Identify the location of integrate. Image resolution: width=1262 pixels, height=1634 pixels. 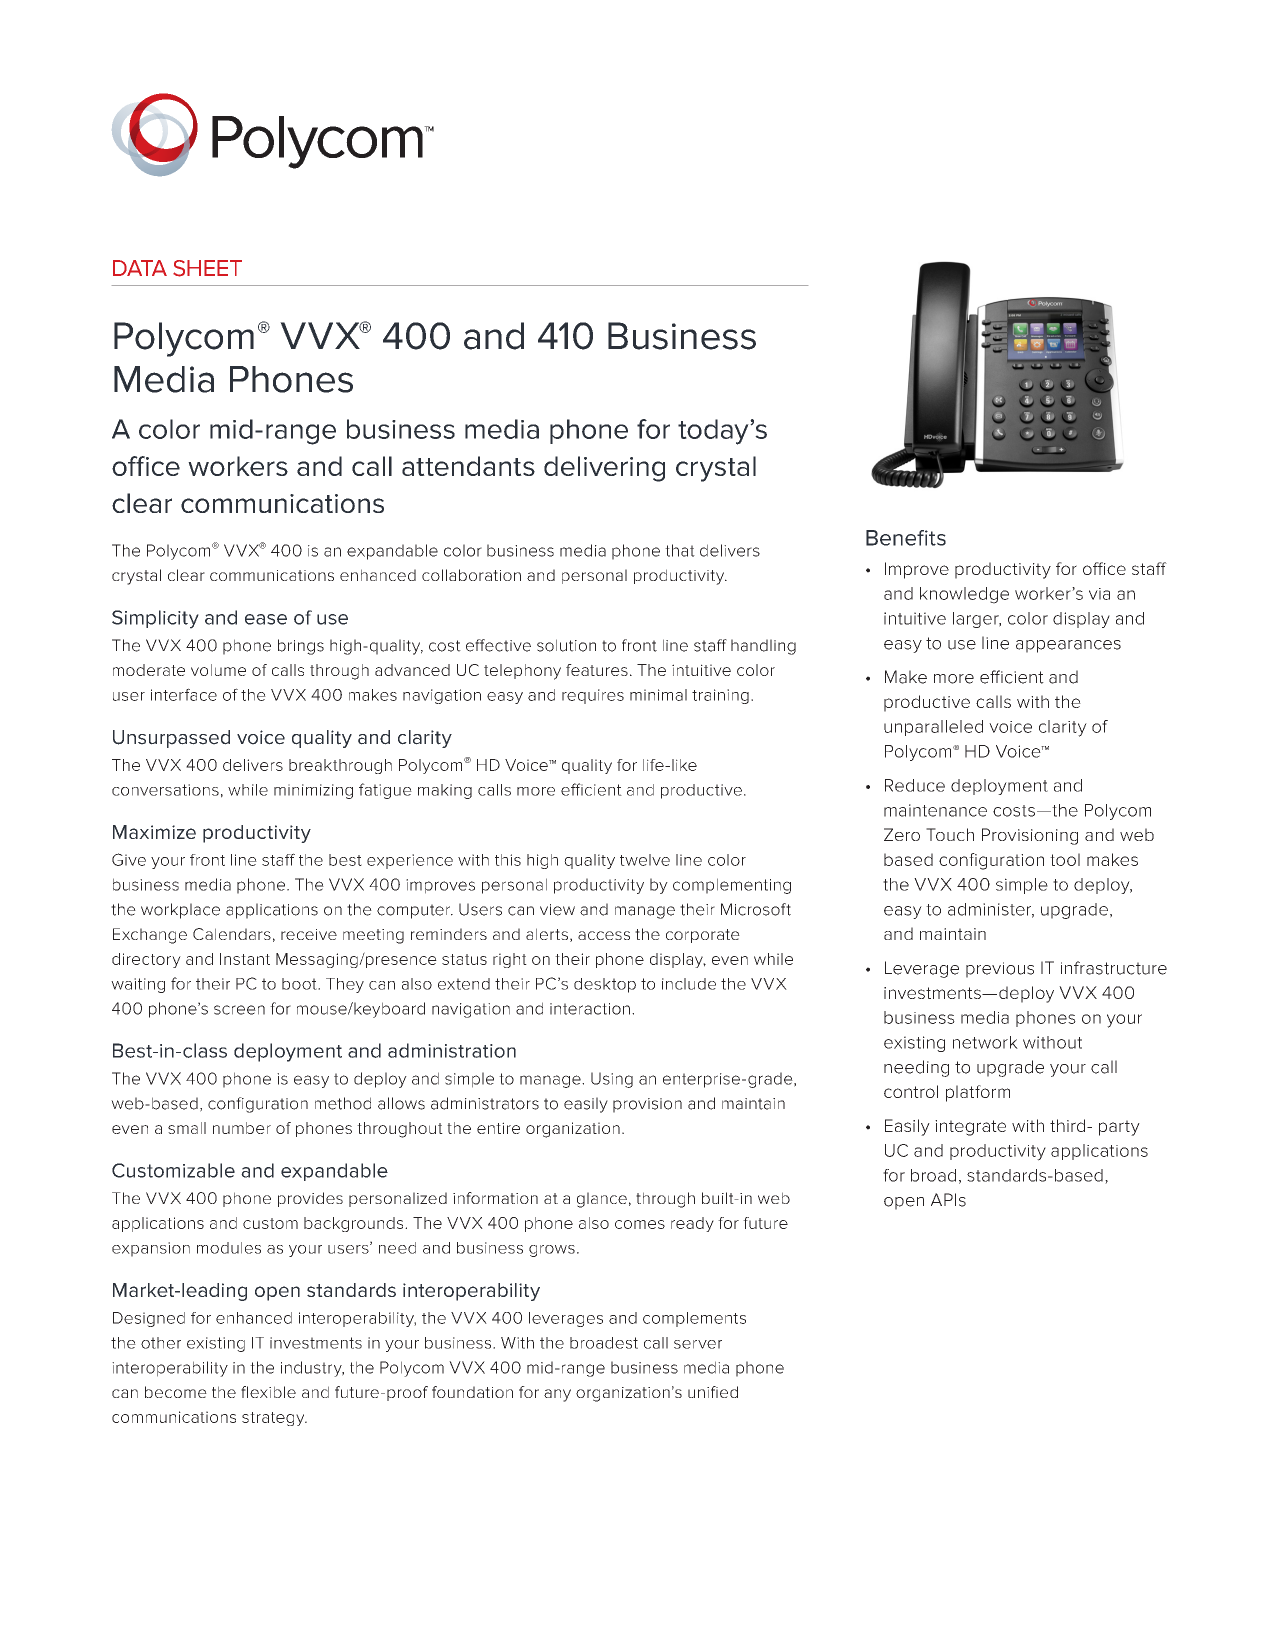
(970, 1128).
